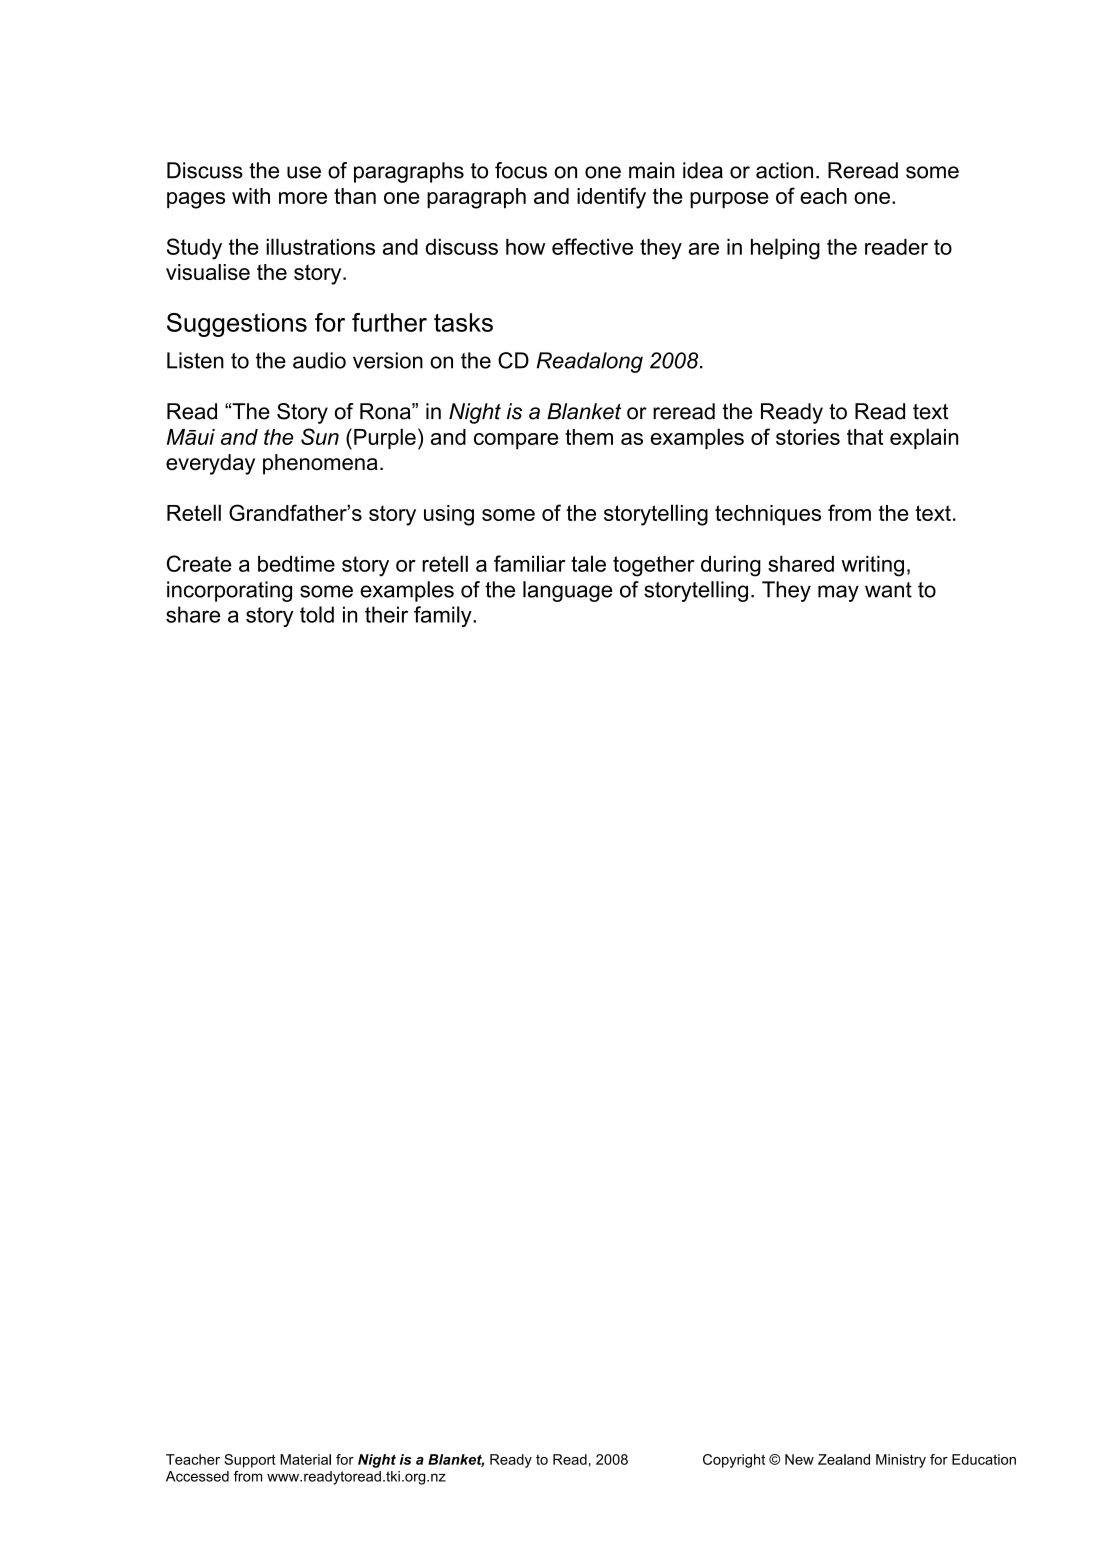 This page has height=1551, width=1096. What do you see at coordinates (317, 614) in the page?
I see `told` at bounding box center [317, 614].
